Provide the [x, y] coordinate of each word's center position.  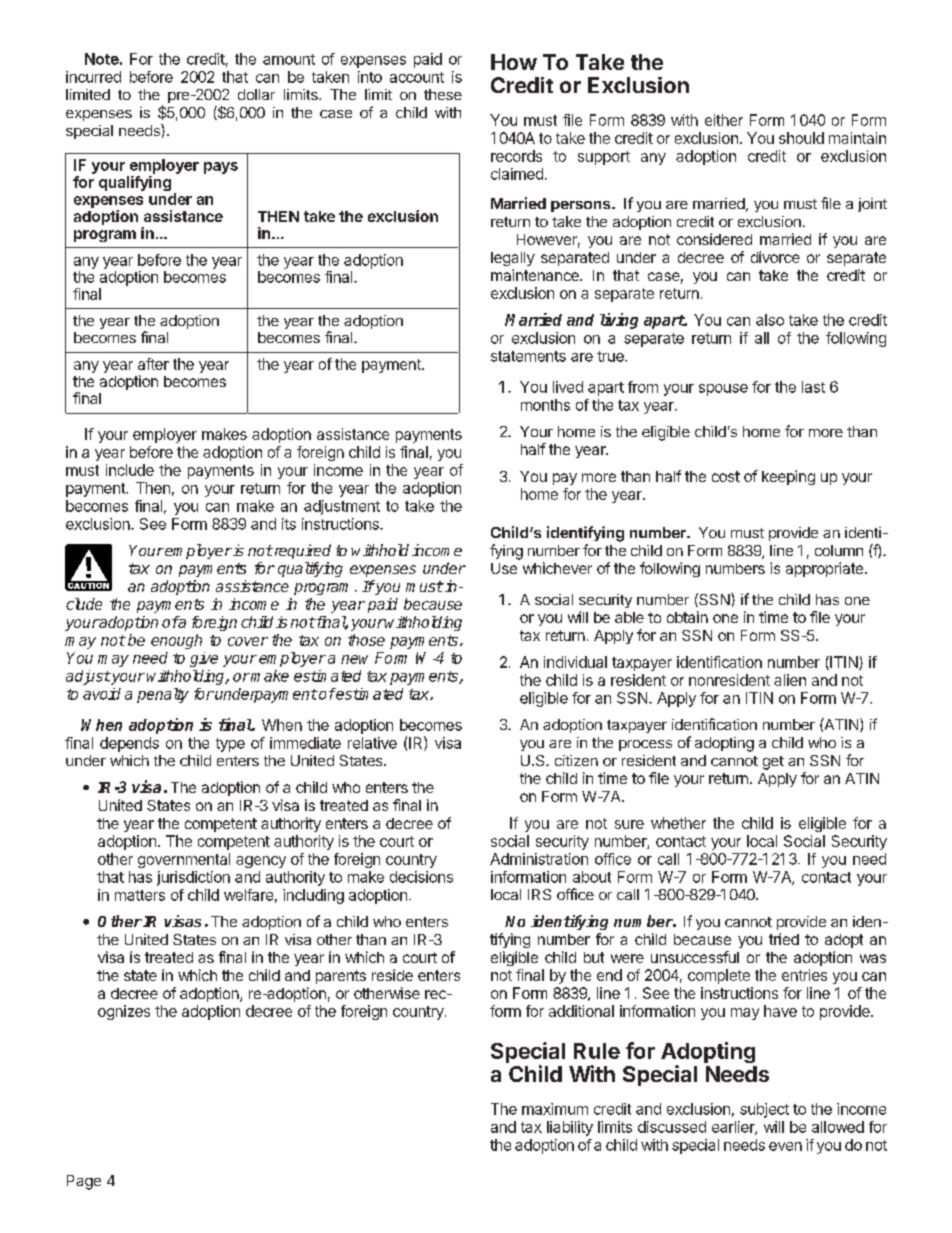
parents [341, 977]
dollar [256, 94]
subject [764, 1110]
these [443, 94]
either [724, 120]
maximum [555, 1109]
